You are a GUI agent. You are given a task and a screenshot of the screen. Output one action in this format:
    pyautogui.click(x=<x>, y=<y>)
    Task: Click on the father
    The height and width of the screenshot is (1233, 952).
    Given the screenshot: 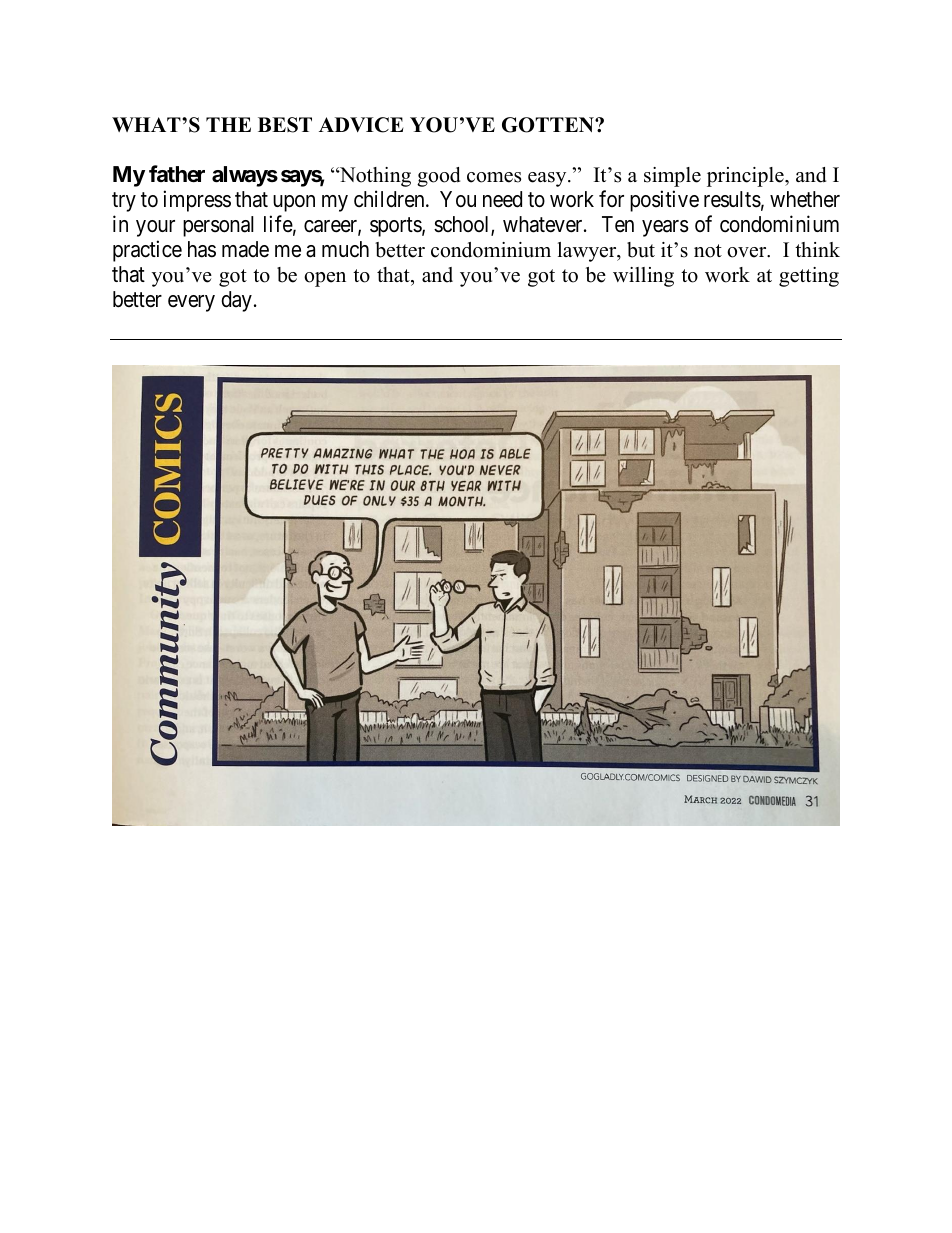 What is the action you would take?
    pyautogui.click(x=177, y=174)
